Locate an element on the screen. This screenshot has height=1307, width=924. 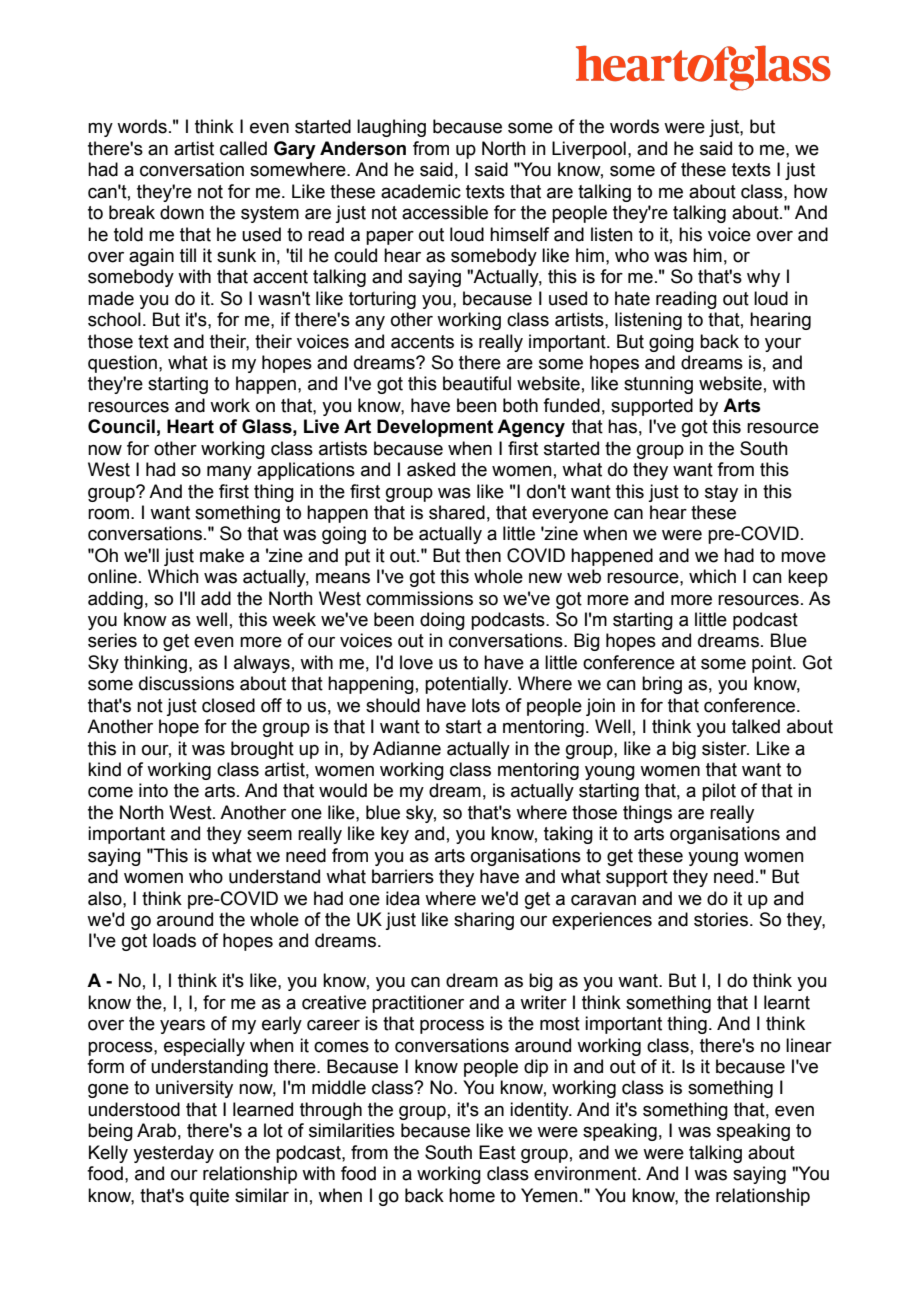
Council is located at coordinates (121, 426).
